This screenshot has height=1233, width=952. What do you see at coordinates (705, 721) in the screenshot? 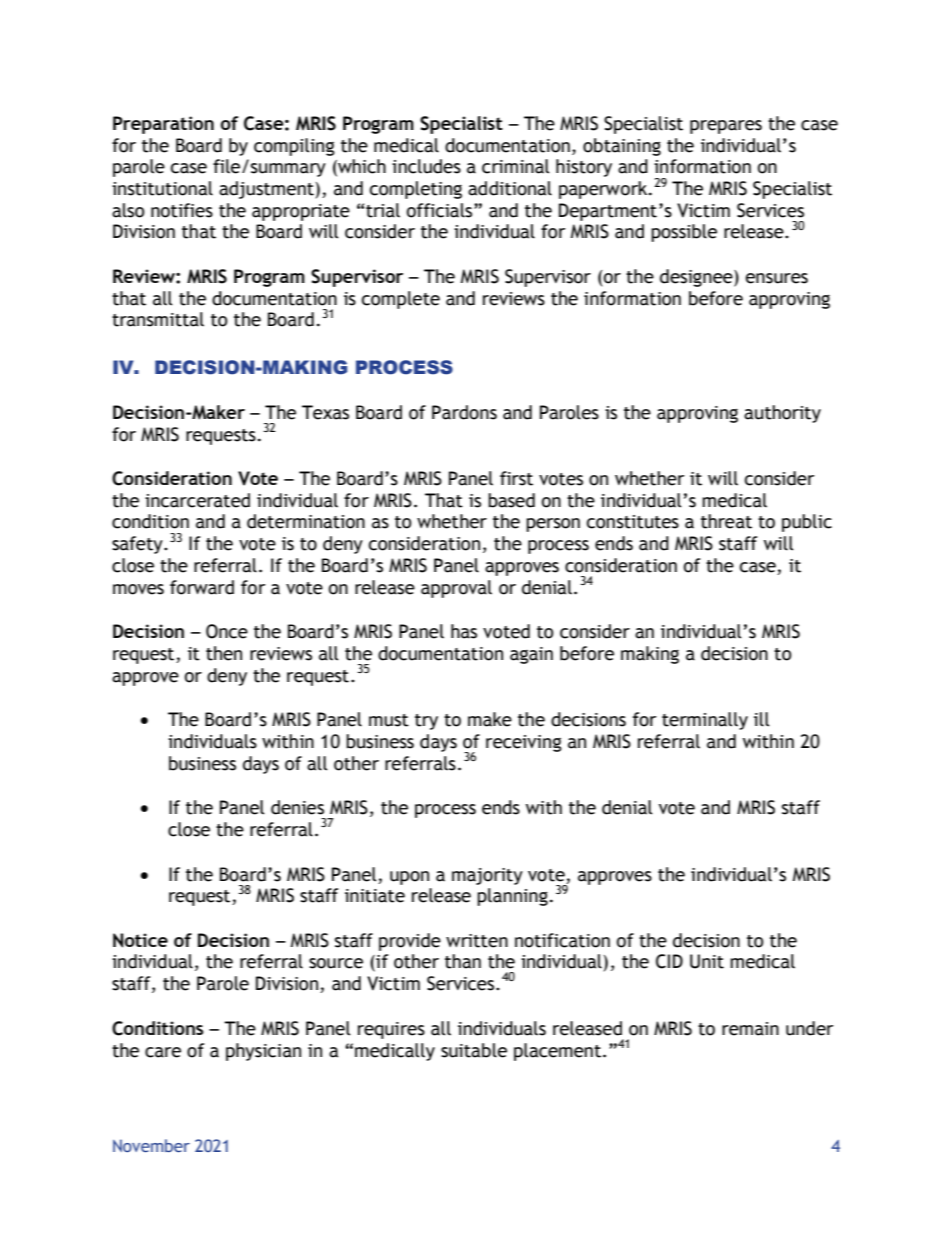
I see `terminally` at bounding box center [705, 721].
